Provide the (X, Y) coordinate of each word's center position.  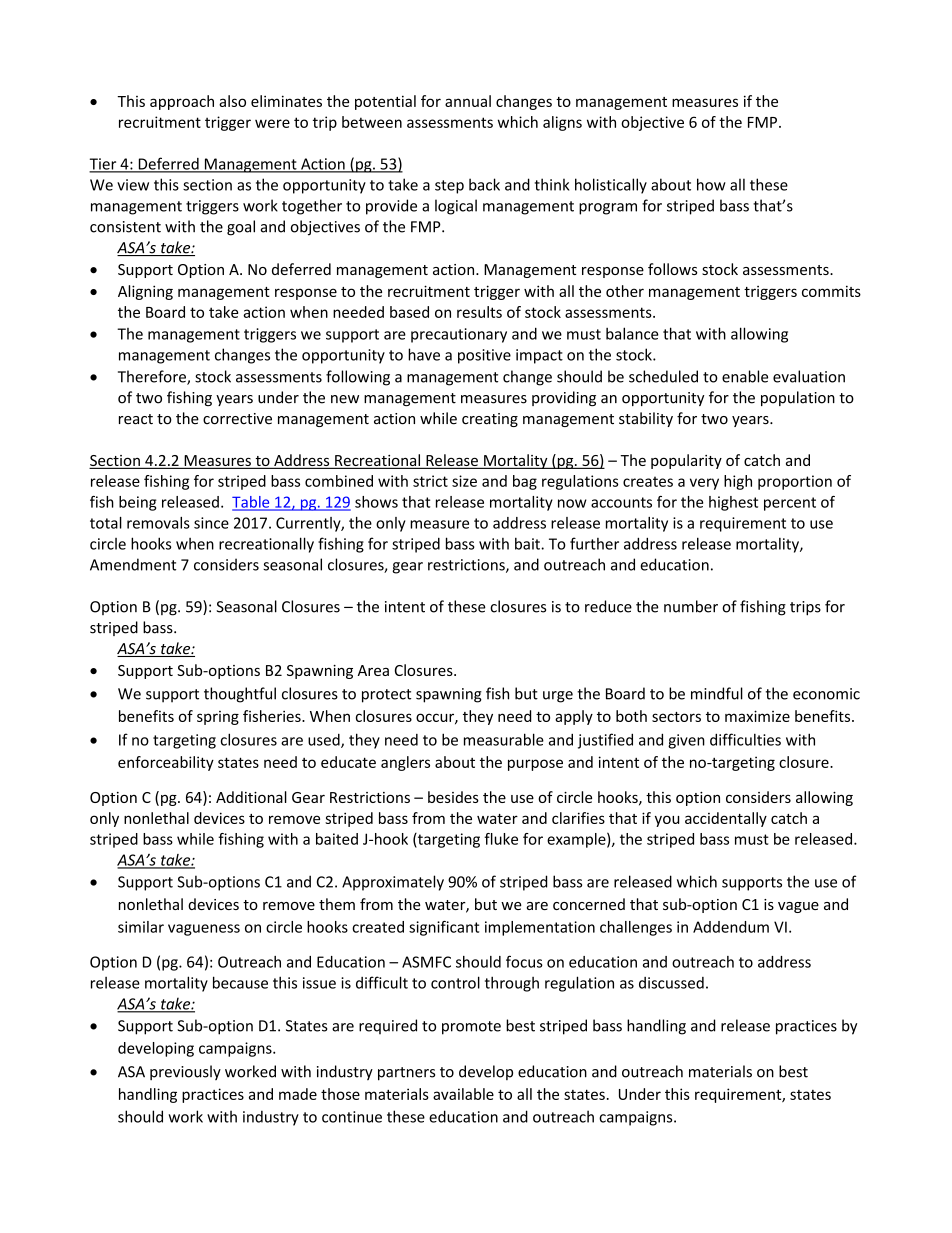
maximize (757, 716)
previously (185, 1072)
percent (790, 504)
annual (468, 101)
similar (141, 927)
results (479, 312)
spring (218, 718)
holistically (611, 186)
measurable (504, 739)
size (464, 481)
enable (745, 376)
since (211, 523)
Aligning (145, 292)
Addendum (731, 927)
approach (182, 102)
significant (444, 928)
